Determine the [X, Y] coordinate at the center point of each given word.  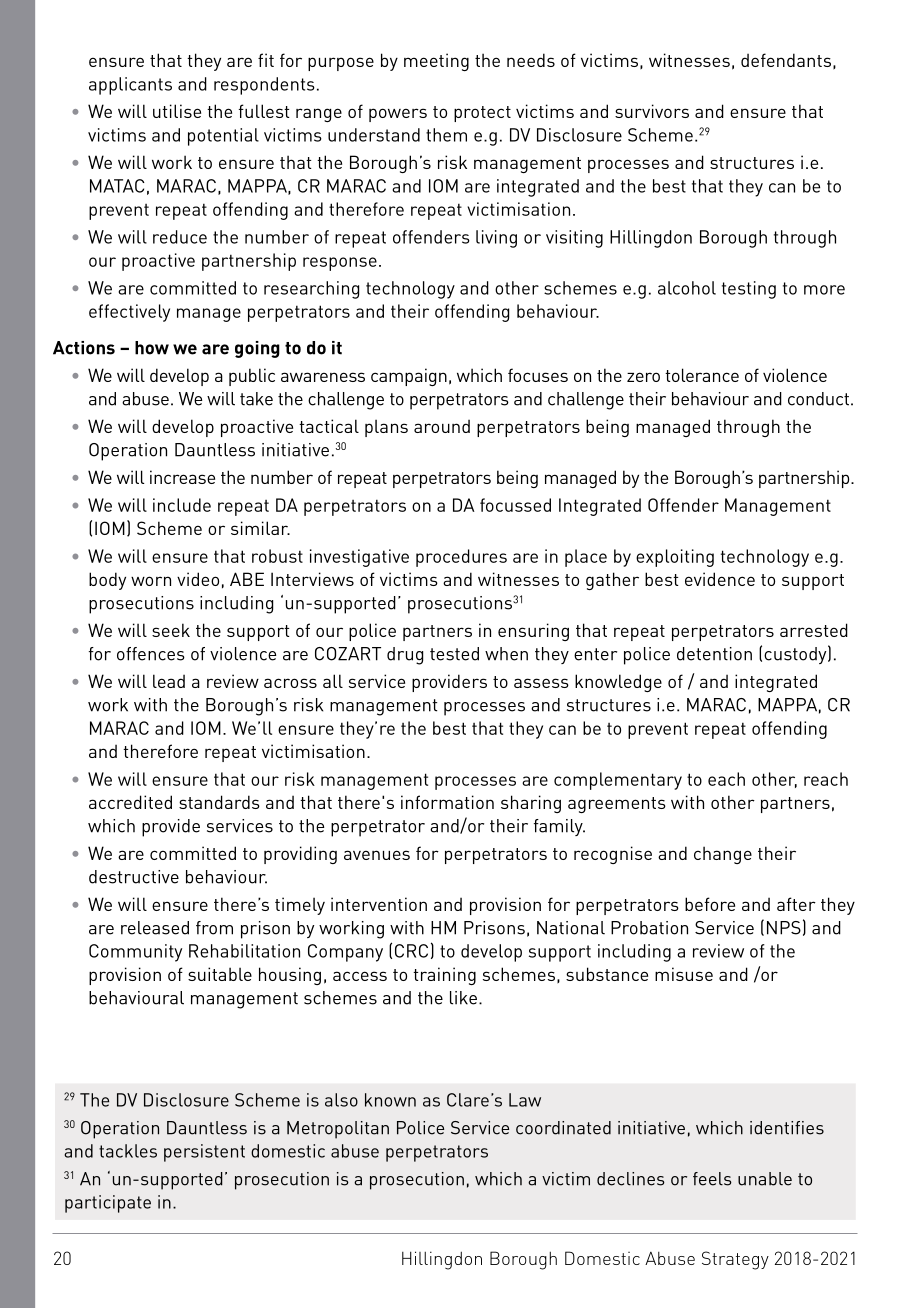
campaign [409, 377]
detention [714, 654]
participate [108, 1204]
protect [482, 114]
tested [454, 654]
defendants [786, 60]
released [155, 928]
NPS [784, 928]
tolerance [702, 375]
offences [151, 654]
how [152, 348]
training [444, 976]
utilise [177, 111]
